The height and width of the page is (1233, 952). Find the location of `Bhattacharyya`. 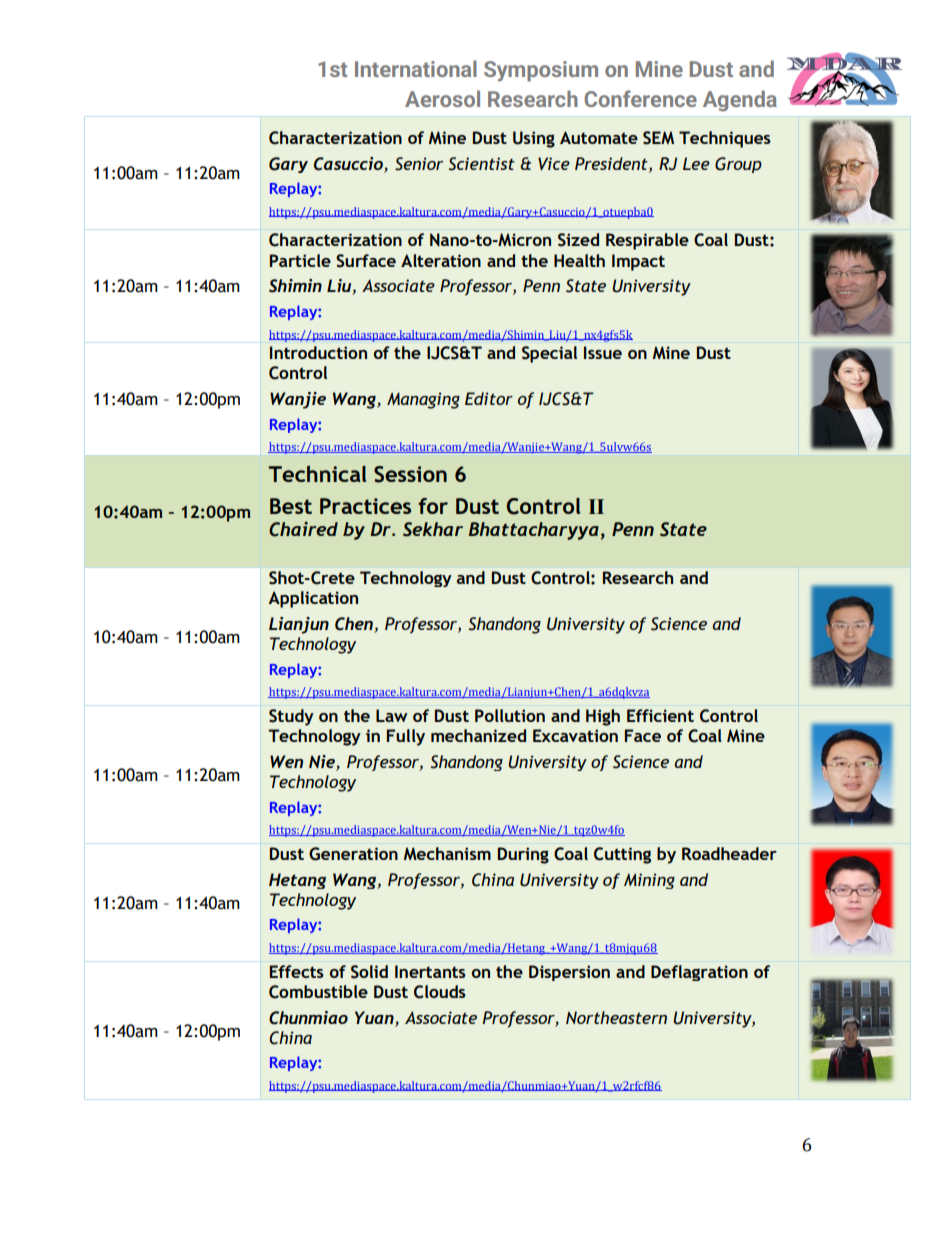

Bhattacharyya is located at coordinates (534, 531).
